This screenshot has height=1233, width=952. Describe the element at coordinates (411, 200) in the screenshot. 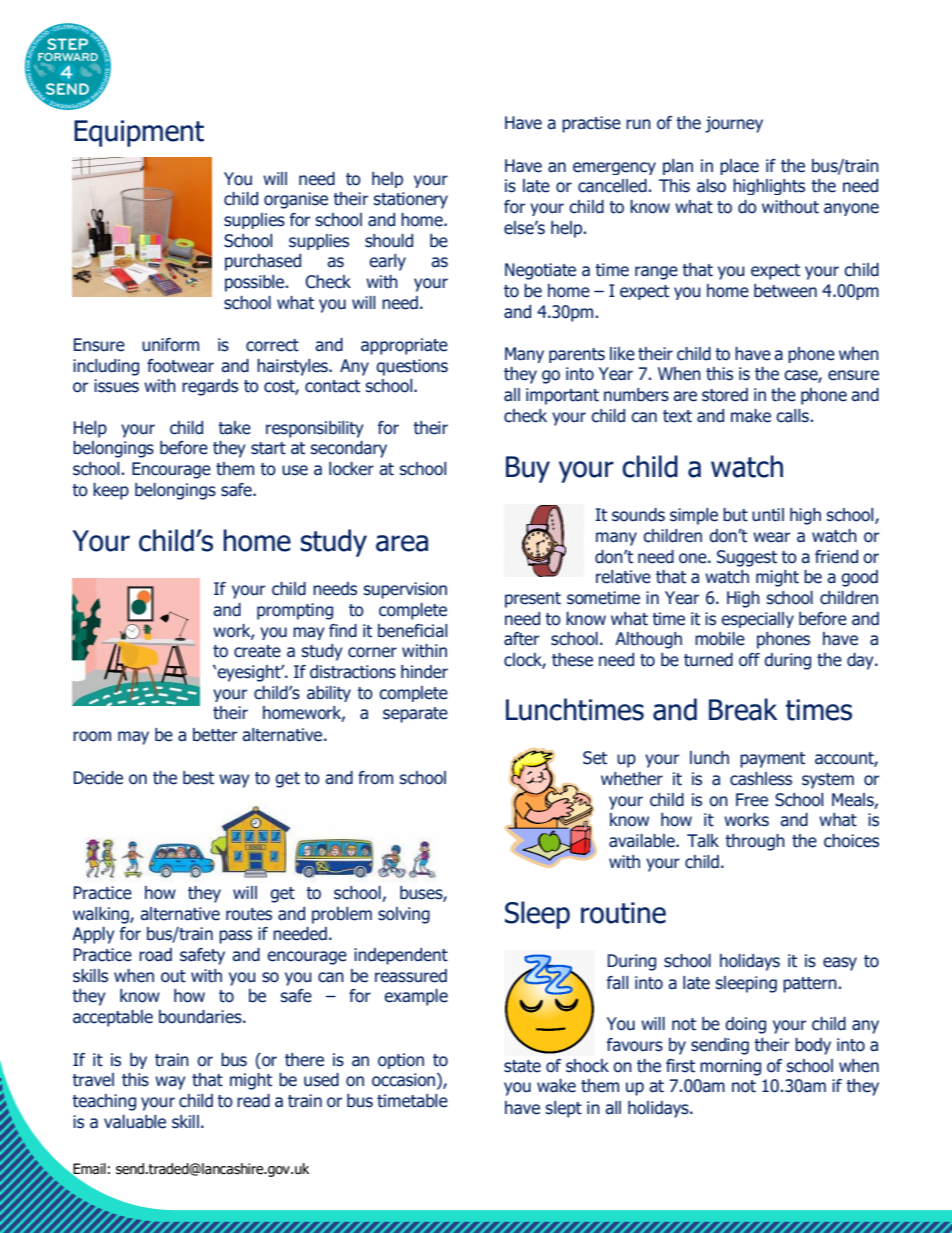

I see `stationery` at that location.
